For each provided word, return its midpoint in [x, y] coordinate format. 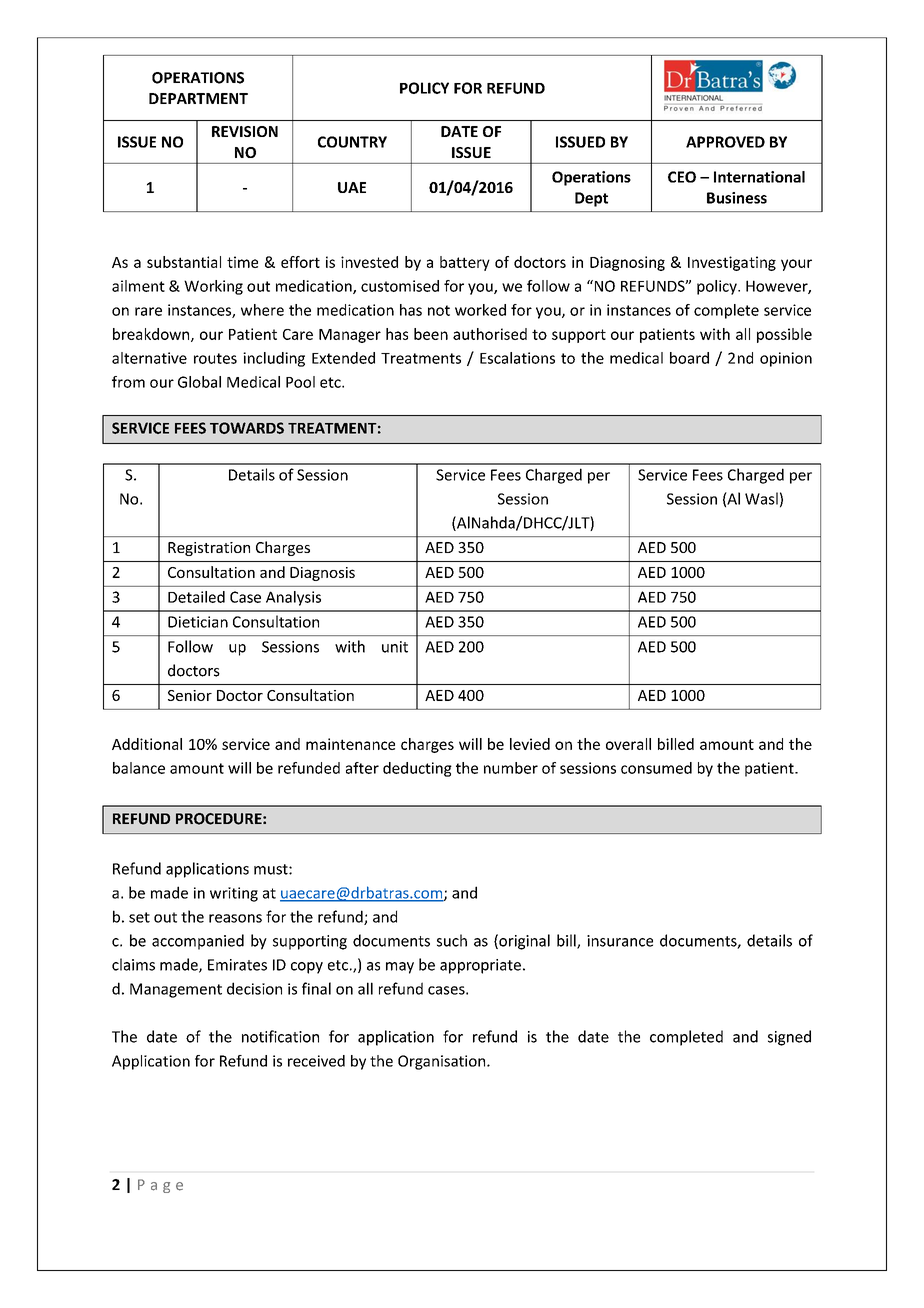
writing [234, 894]
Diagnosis [322, 574]
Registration [209, 549]
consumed [656, 768]
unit [395, 647]
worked [480, 310]
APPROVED [725, 142]
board [689, 358]
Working [213, 287]
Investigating [732, 263]
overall [628, 744]
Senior [190, 695]
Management [176, 990]
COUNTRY [352, 142]
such [452, 940]
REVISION [245, 131]
